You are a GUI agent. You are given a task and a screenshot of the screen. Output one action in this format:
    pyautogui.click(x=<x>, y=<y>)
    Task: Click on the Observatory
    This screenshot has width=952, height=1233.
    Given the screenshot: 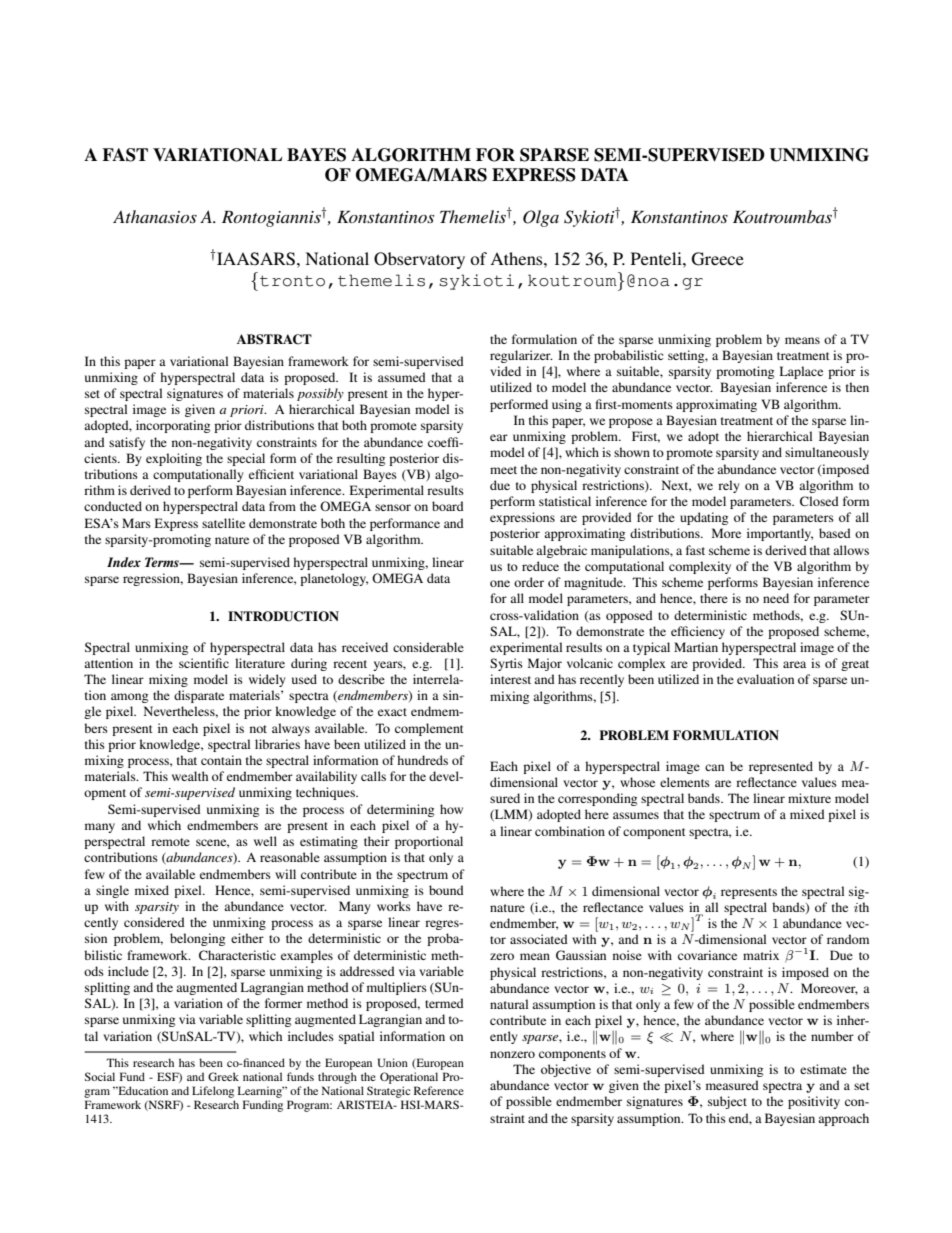 What is the action you would take?
    pyautogui.click(x=419, y=260)
